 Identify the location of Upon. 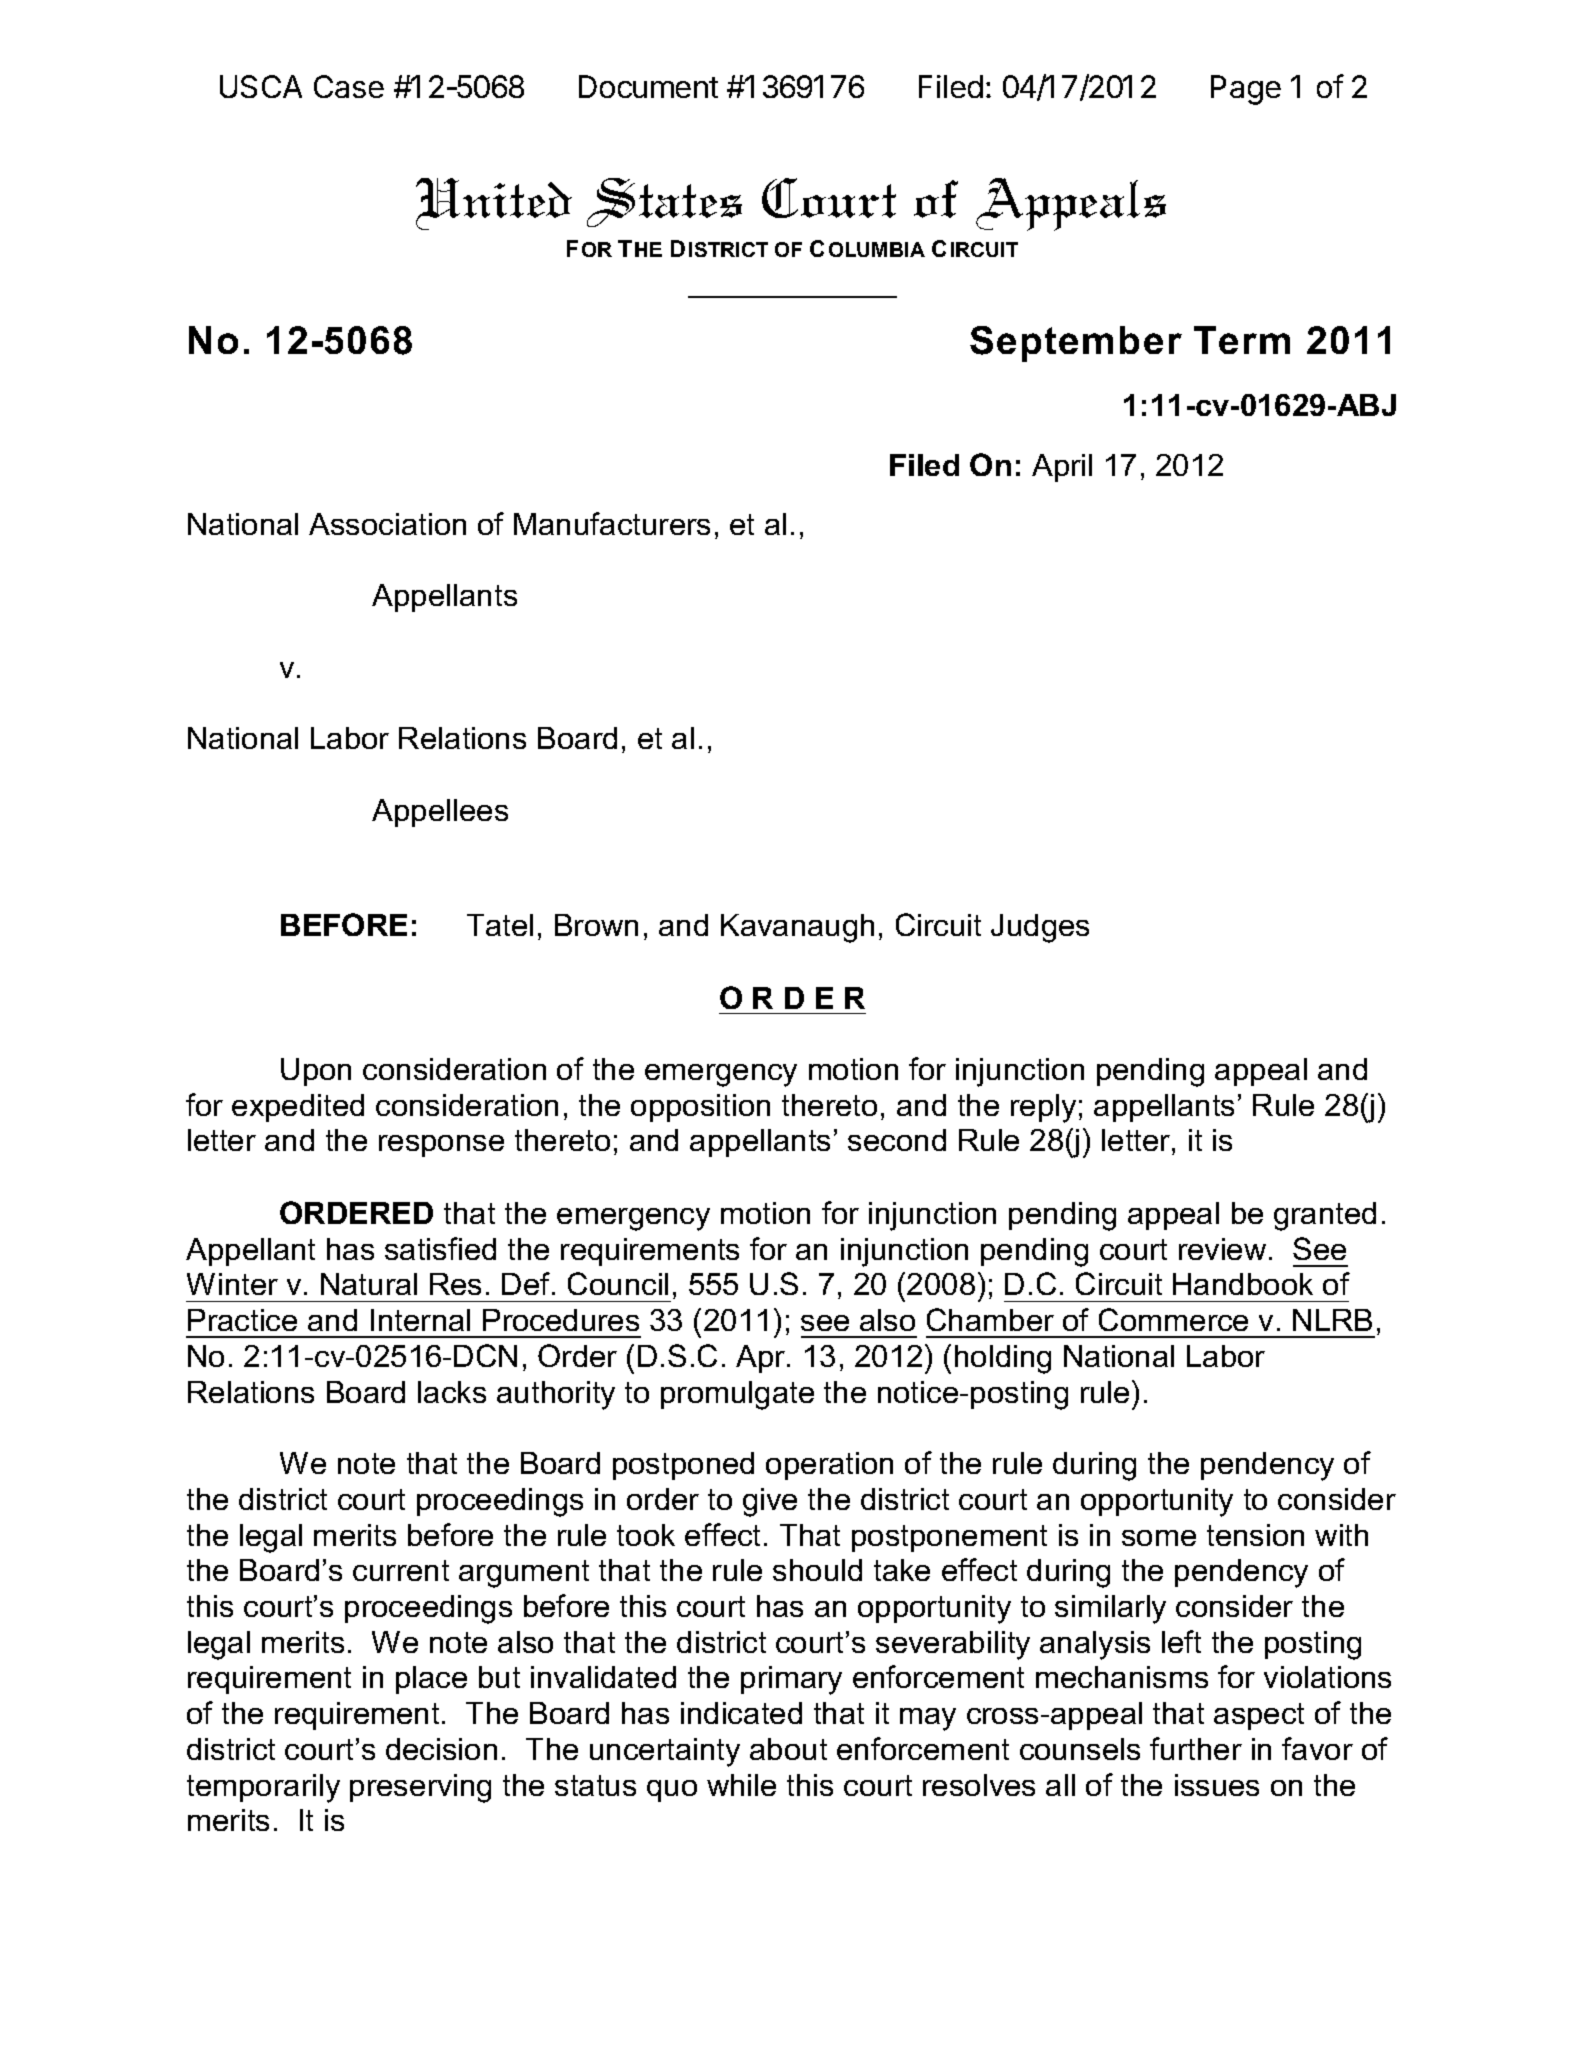
(316, 1072).
